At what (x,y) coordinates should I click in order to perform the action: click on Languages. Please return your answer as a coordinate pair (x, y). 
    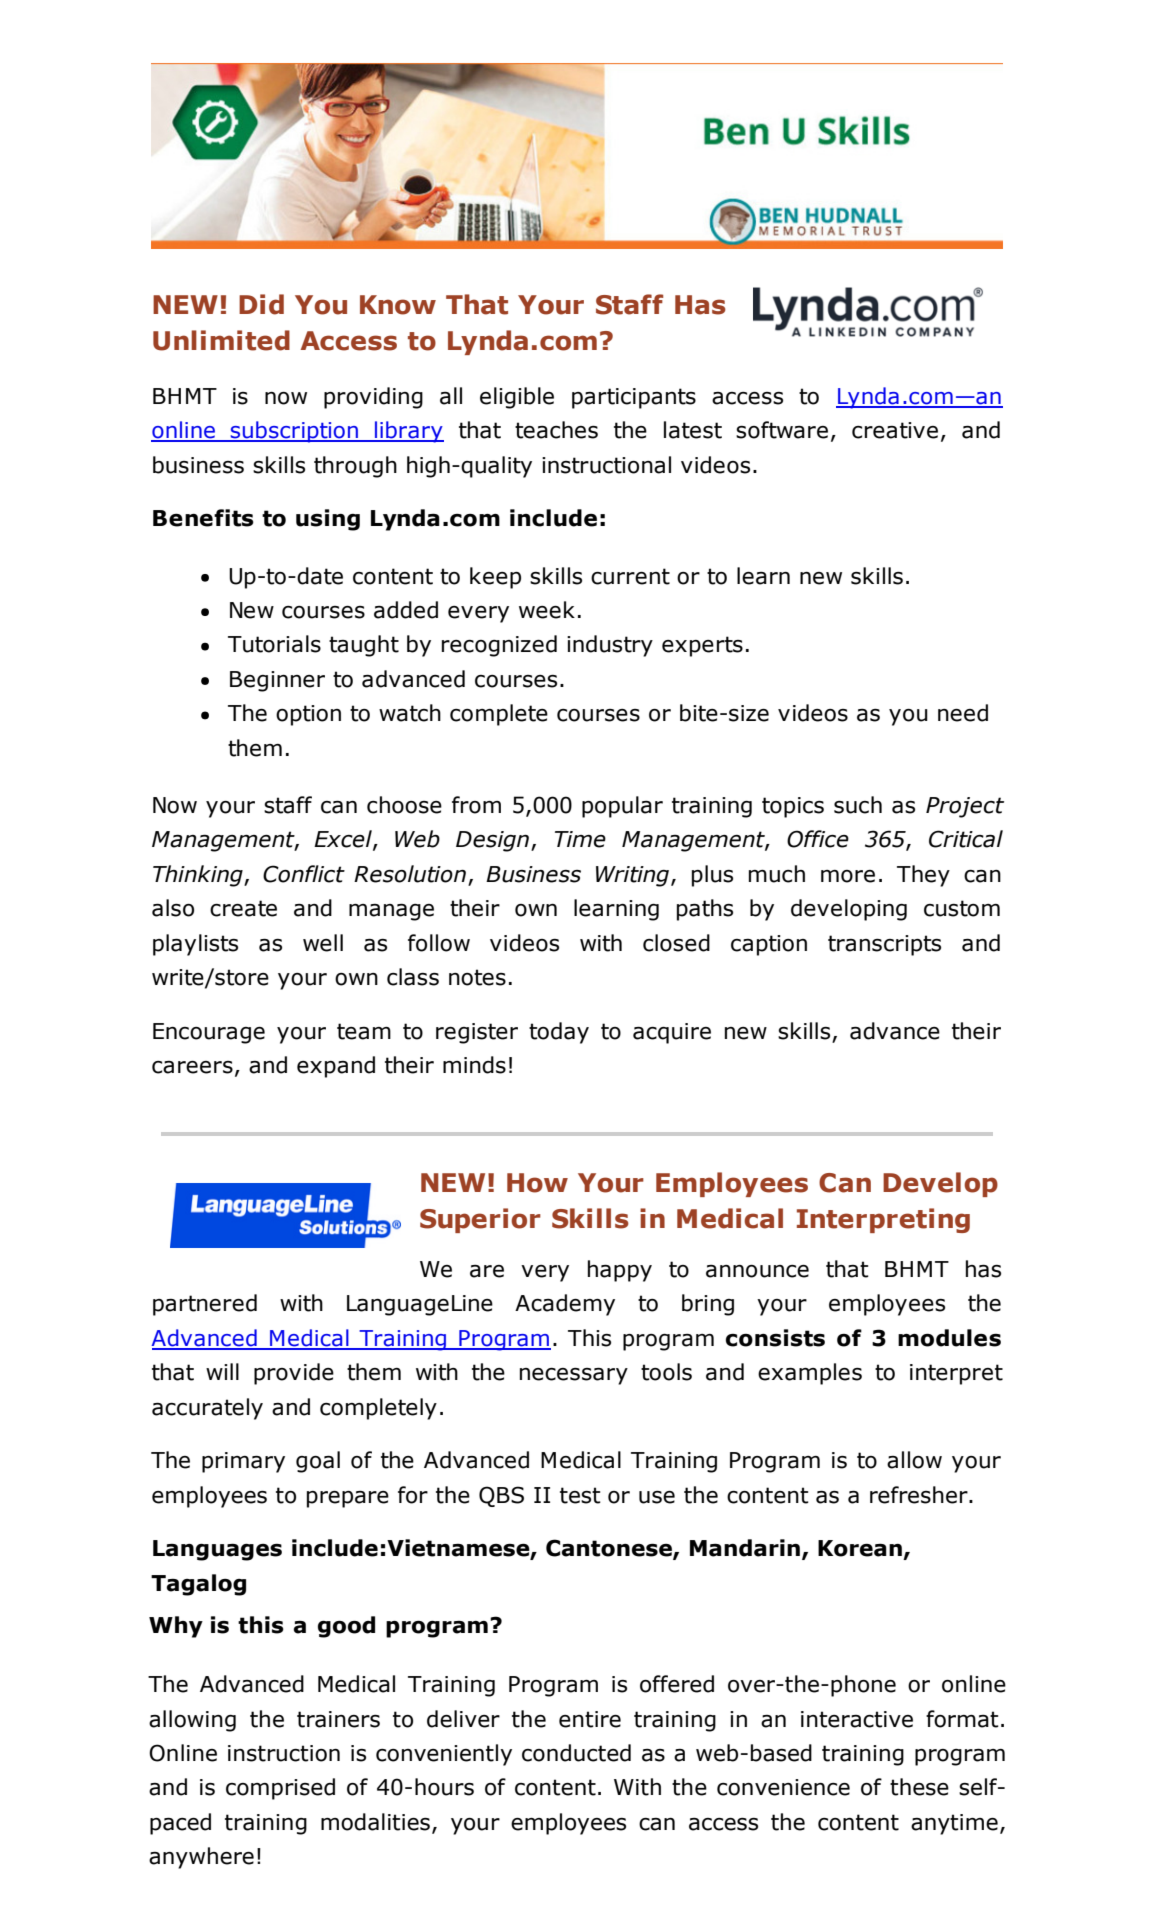
    Looking at the image, I should click on (217, 1550).
